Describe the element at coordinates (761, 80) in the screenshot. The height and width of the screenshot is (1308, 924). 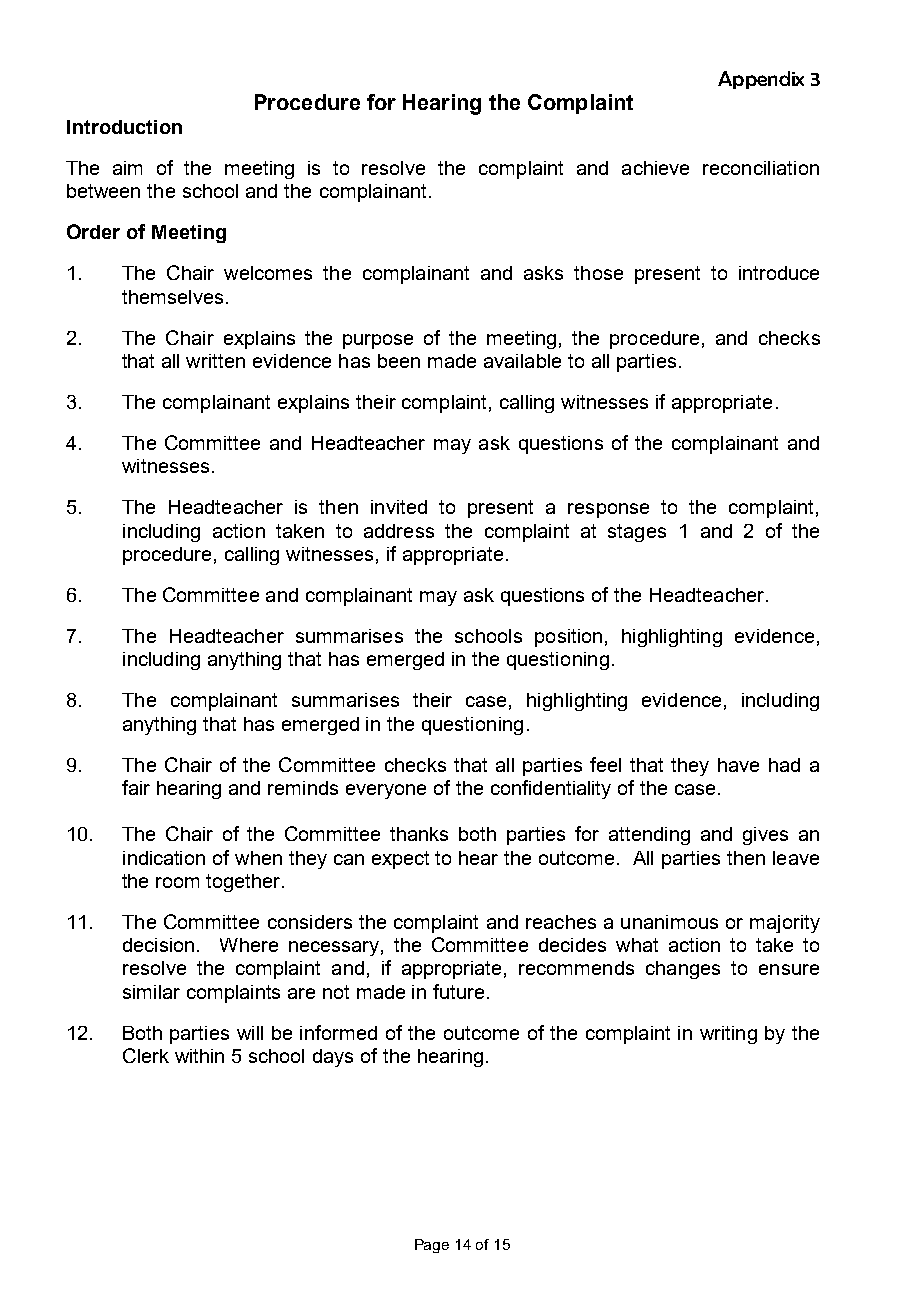
I see `Appendix` at that location.
